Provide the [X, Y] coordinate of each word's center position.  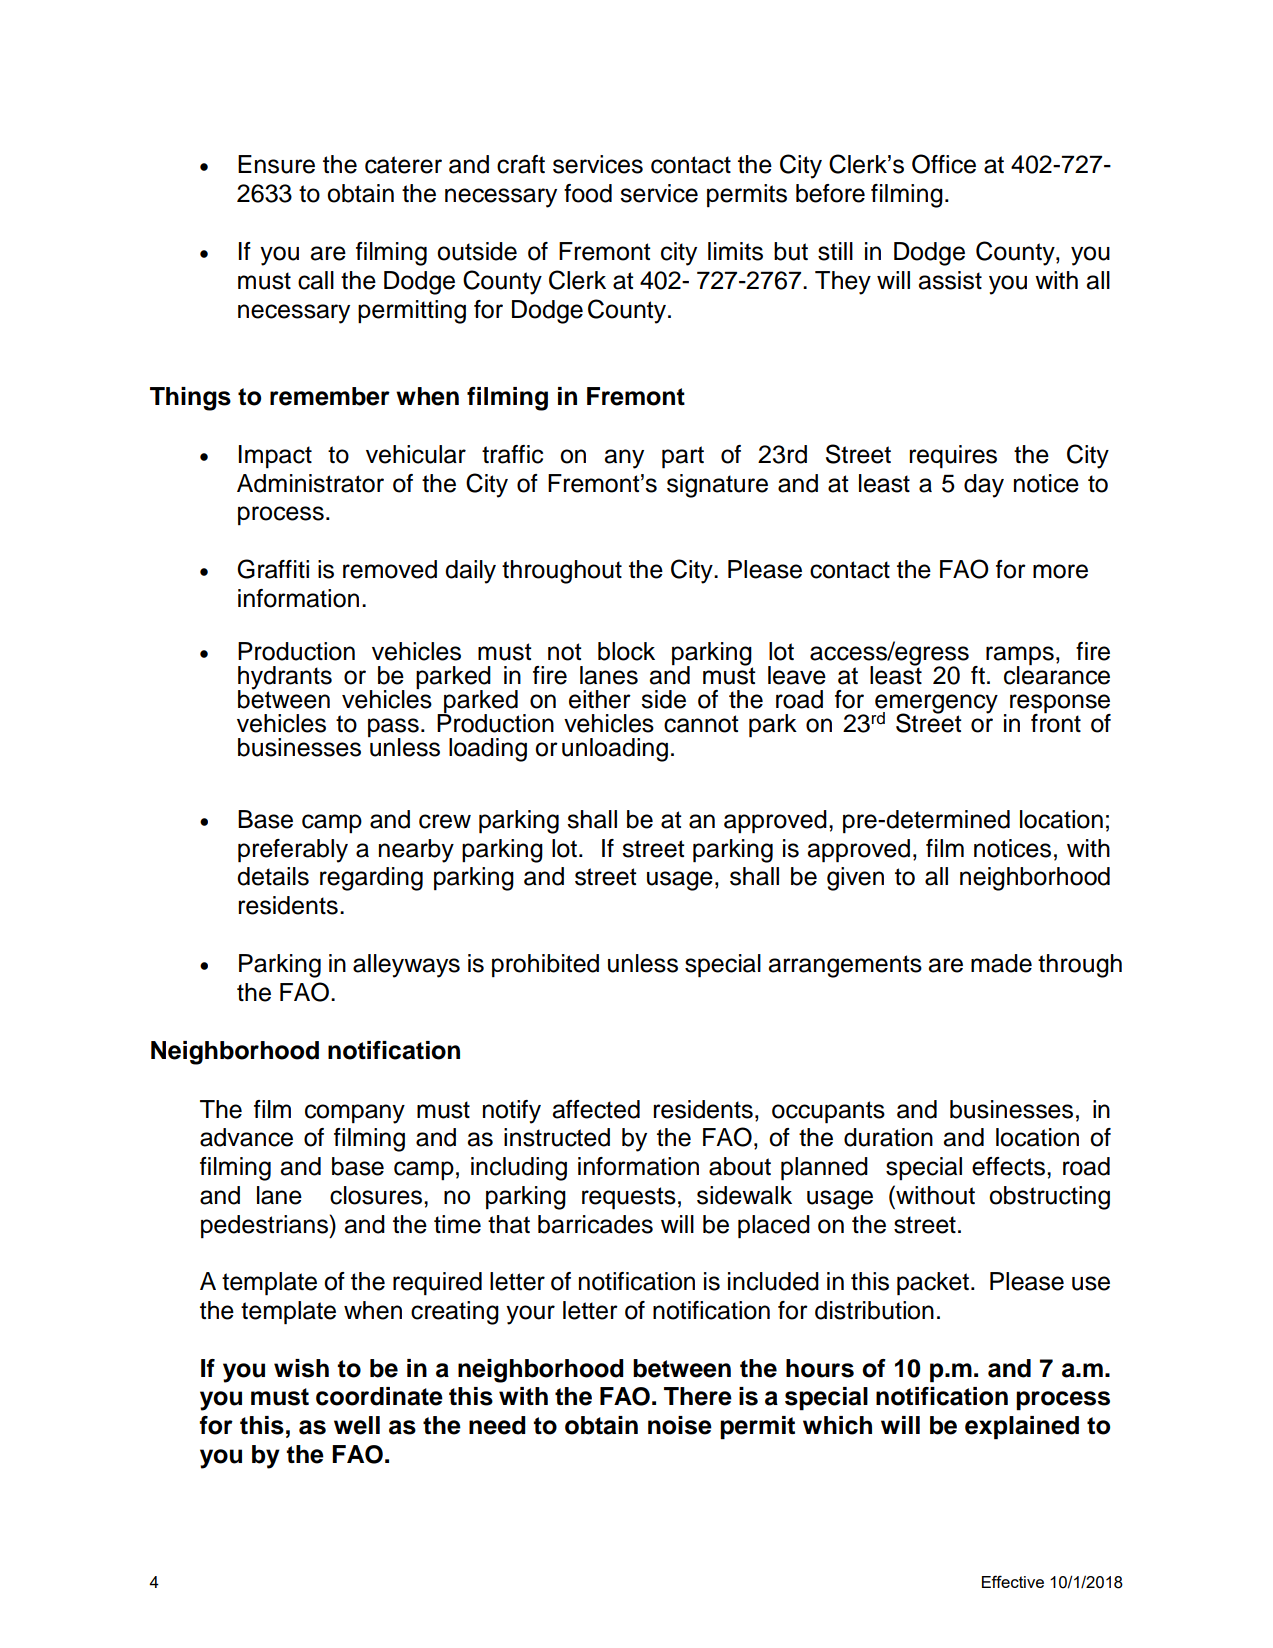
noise [680, 1425]
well [357, 1425]
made [1001, 963]
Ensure [276, 164]
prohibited [545, 966]
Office [944, 164]
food [588, 193]
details [273, 876]
